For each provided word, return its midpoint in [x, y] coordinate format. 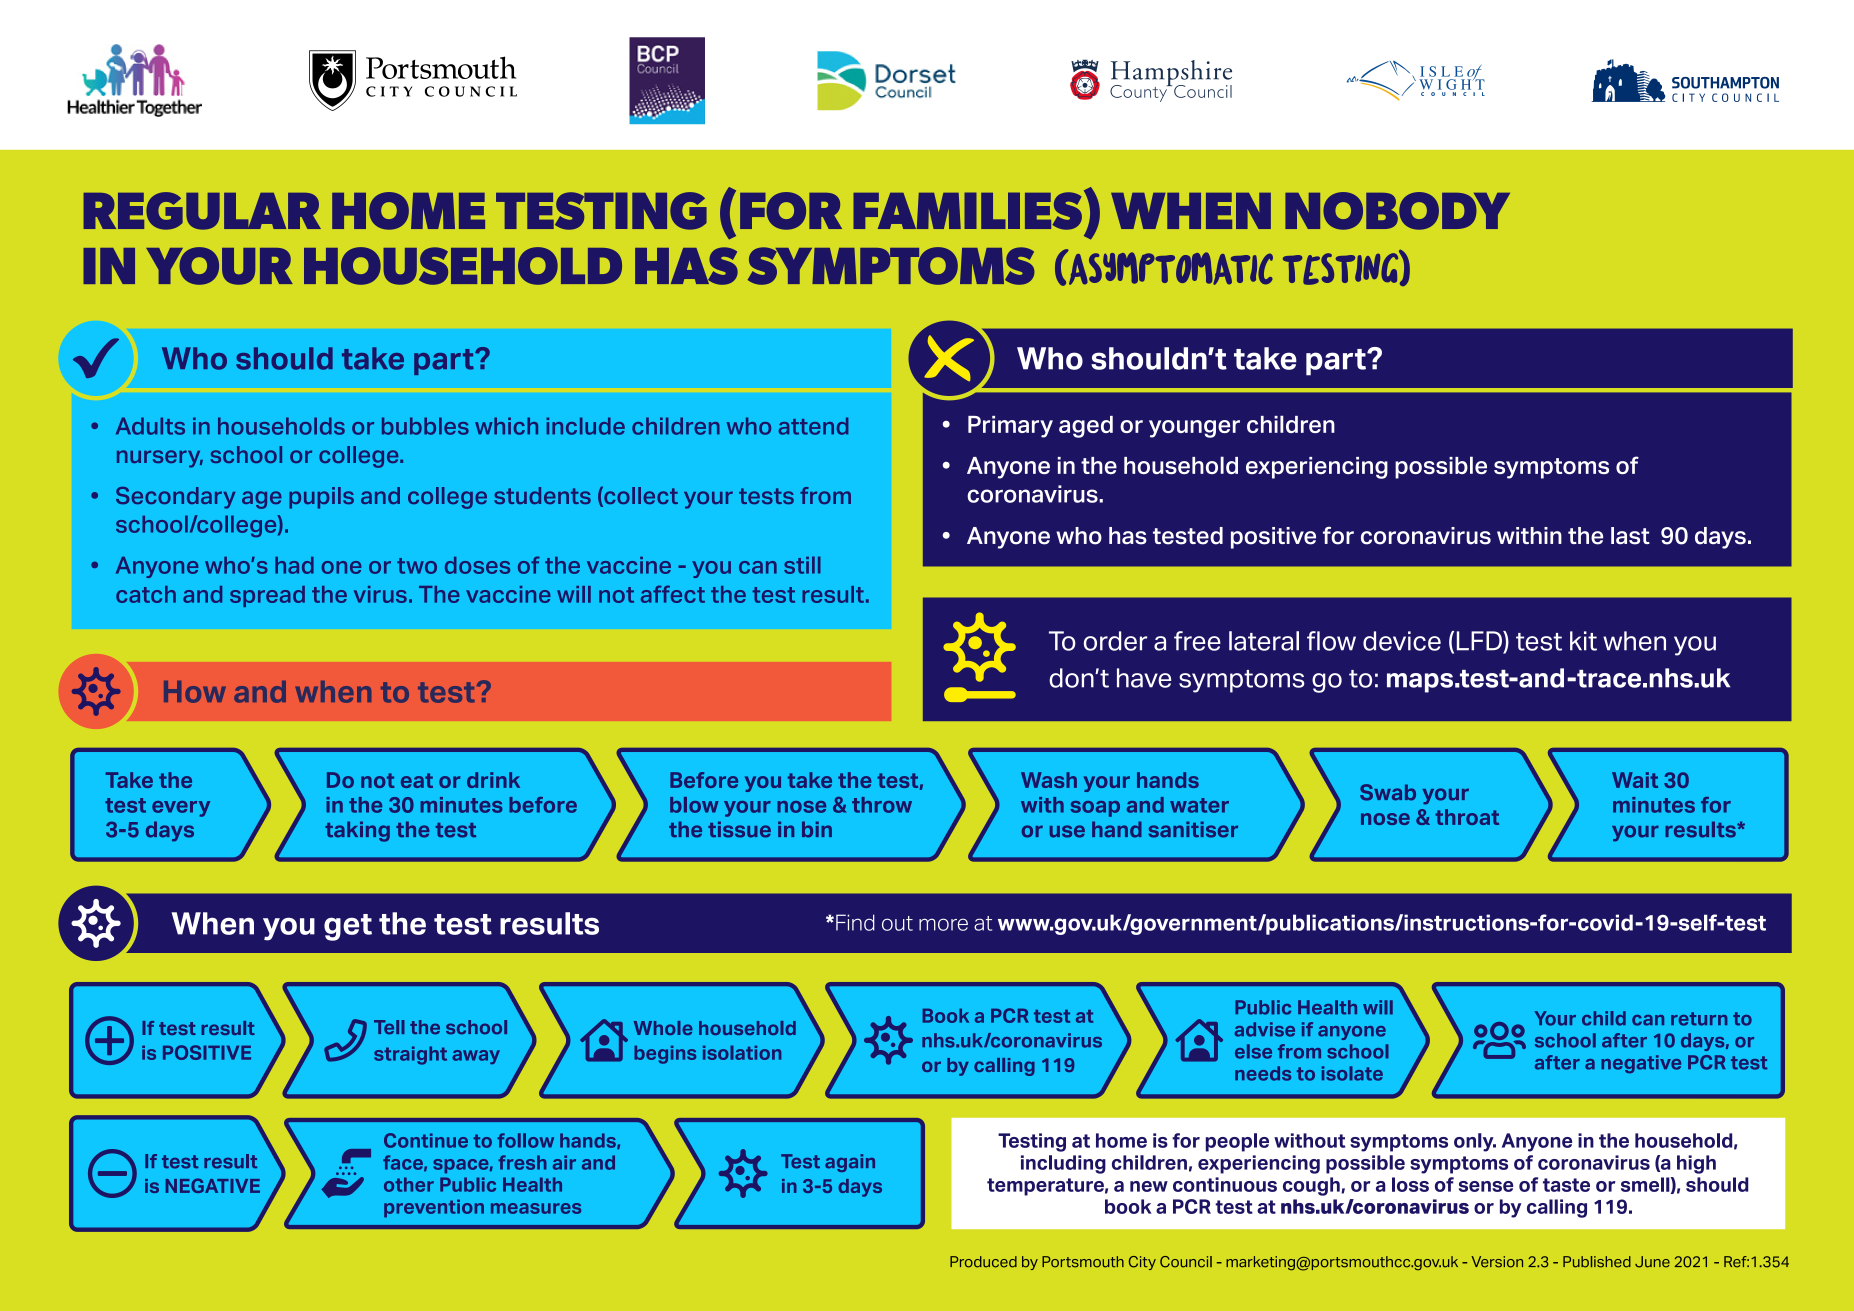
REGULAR [202, 211]
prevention [434, 1208]
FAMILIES [967, 211]
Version [1497, 1262]
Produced [983, 1262]
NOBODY [1397, 211]
